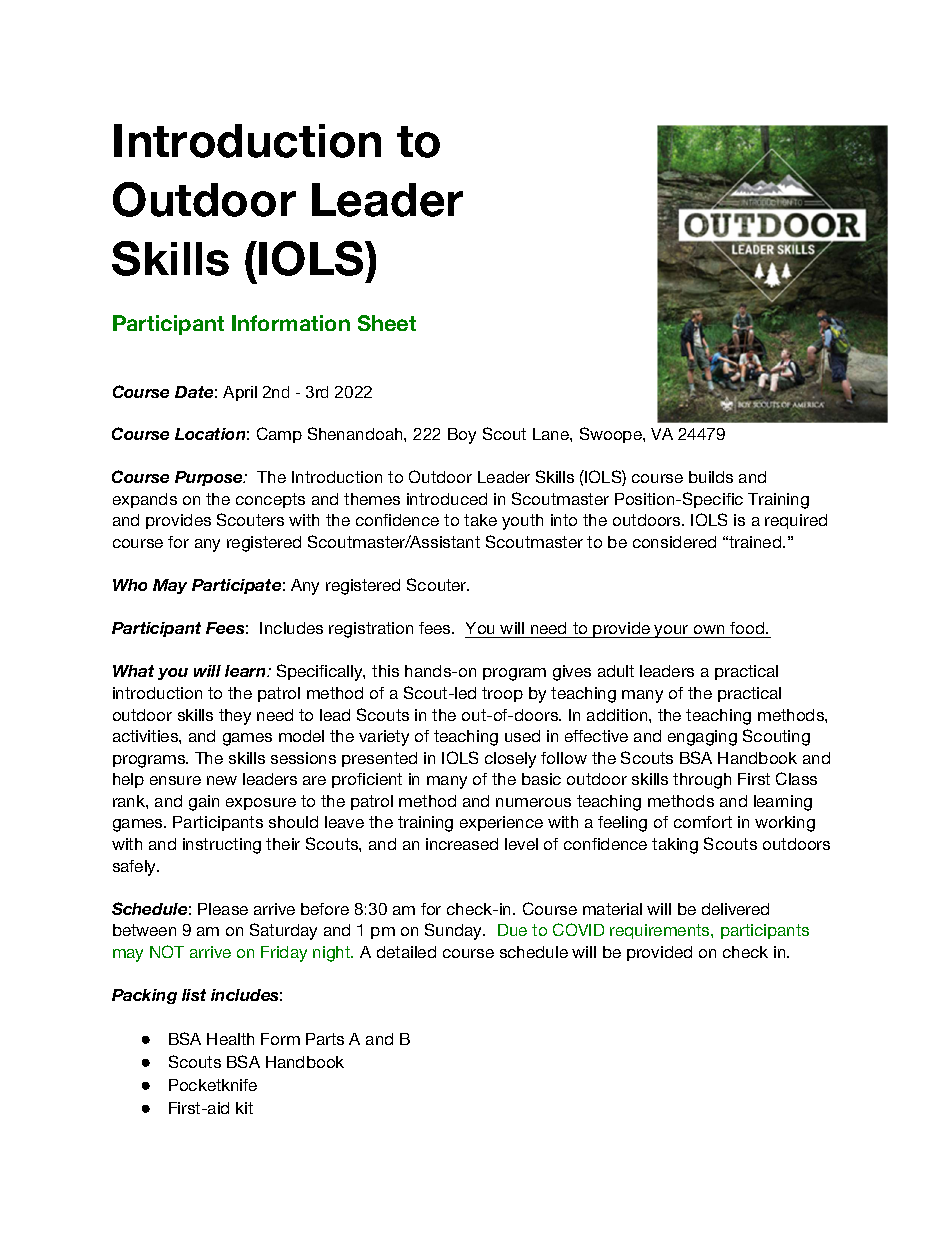 Image resolution: width=952 pixels, height=1233 pixels. What do you see at coordinates (235, 717) in the document?
I see `they` at bounding box center [235, 717].
